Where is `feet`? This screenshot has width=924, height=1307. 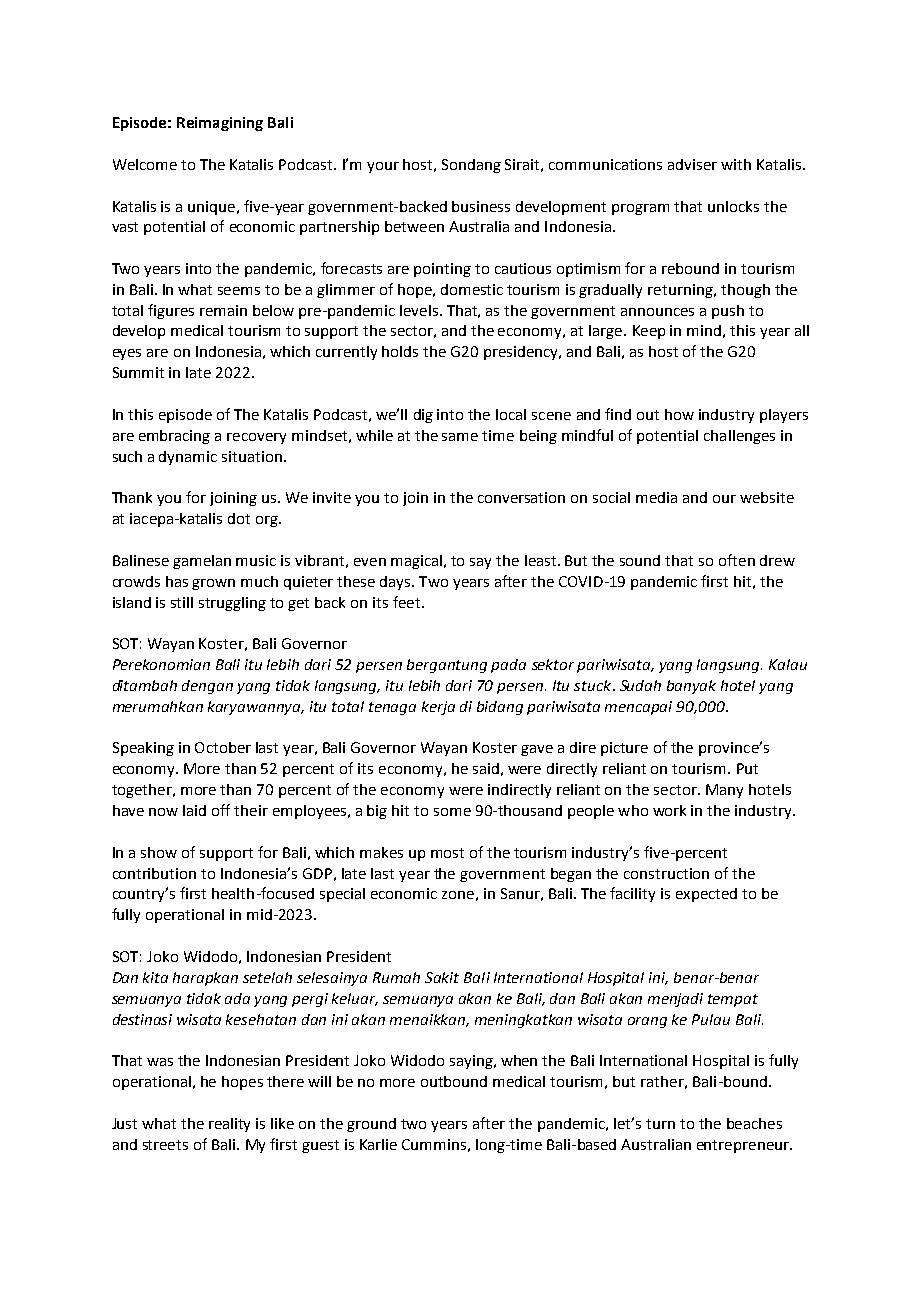 feet is located at coordinates (408, 602).
